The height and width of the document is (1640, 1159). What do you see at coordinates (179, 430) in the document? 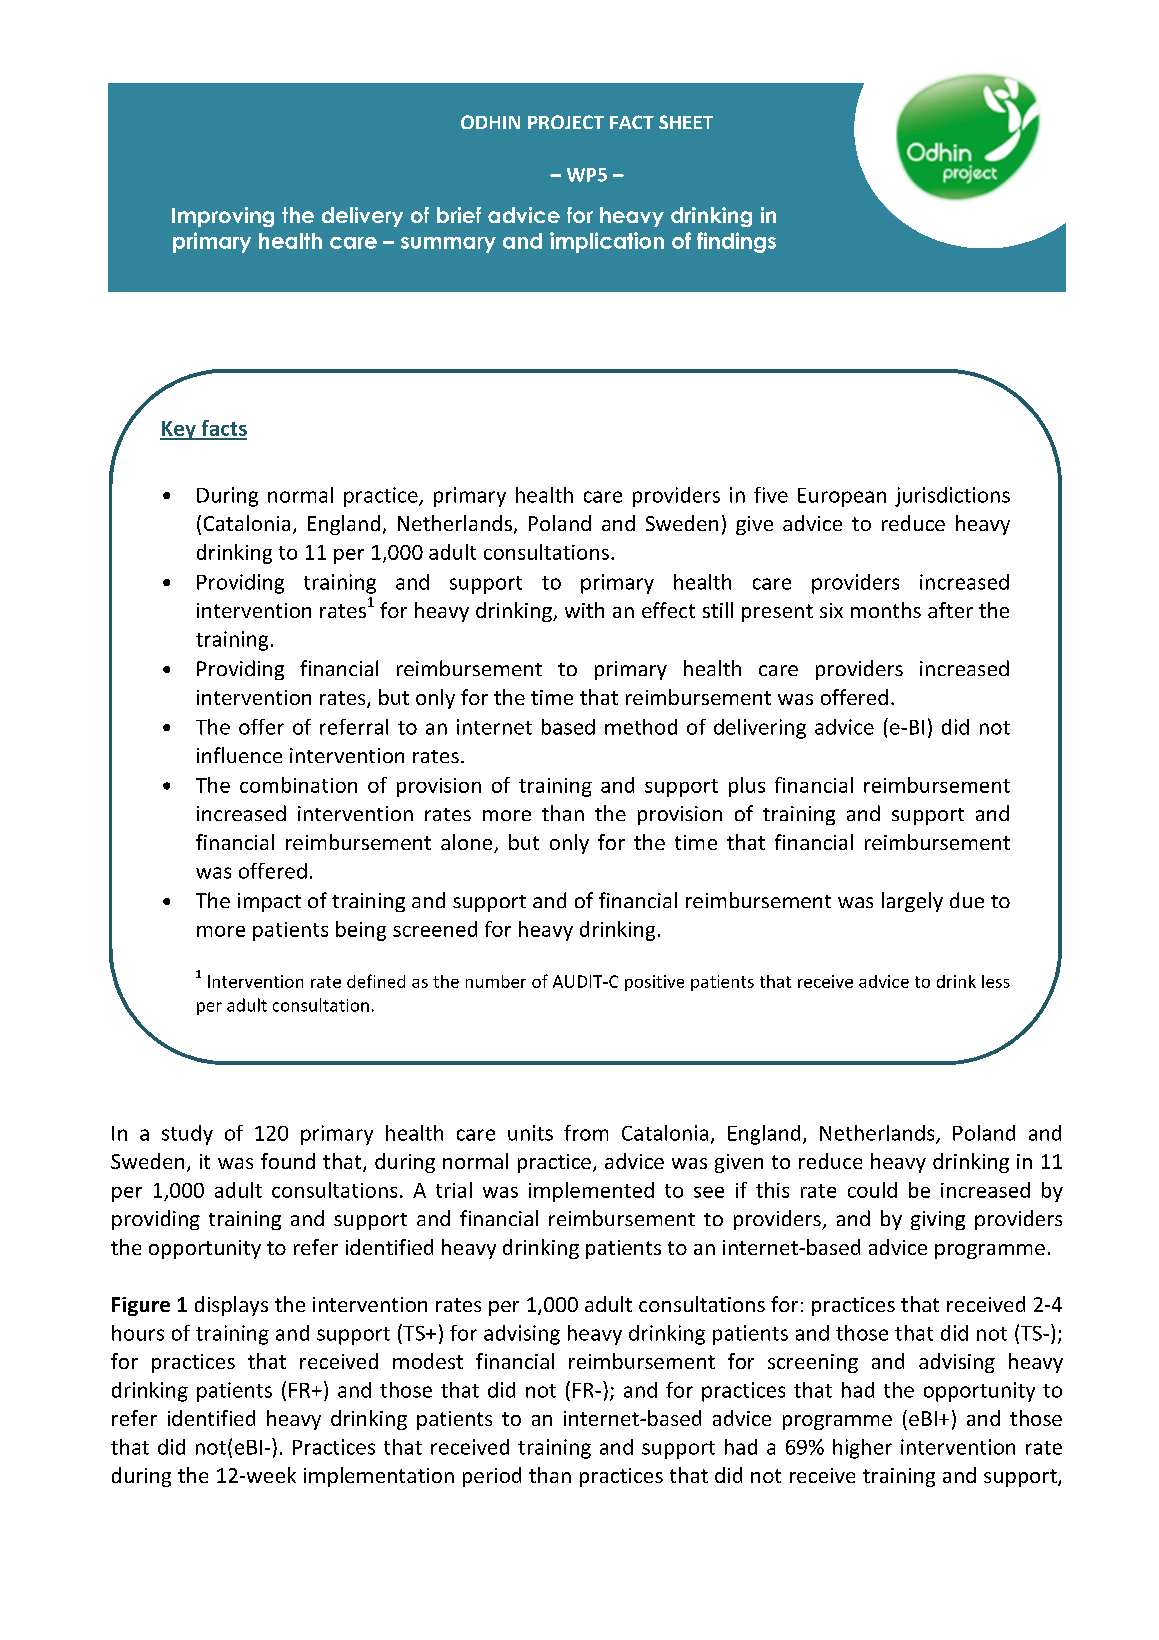
I see `Key` at bounding box center [179, 430].
